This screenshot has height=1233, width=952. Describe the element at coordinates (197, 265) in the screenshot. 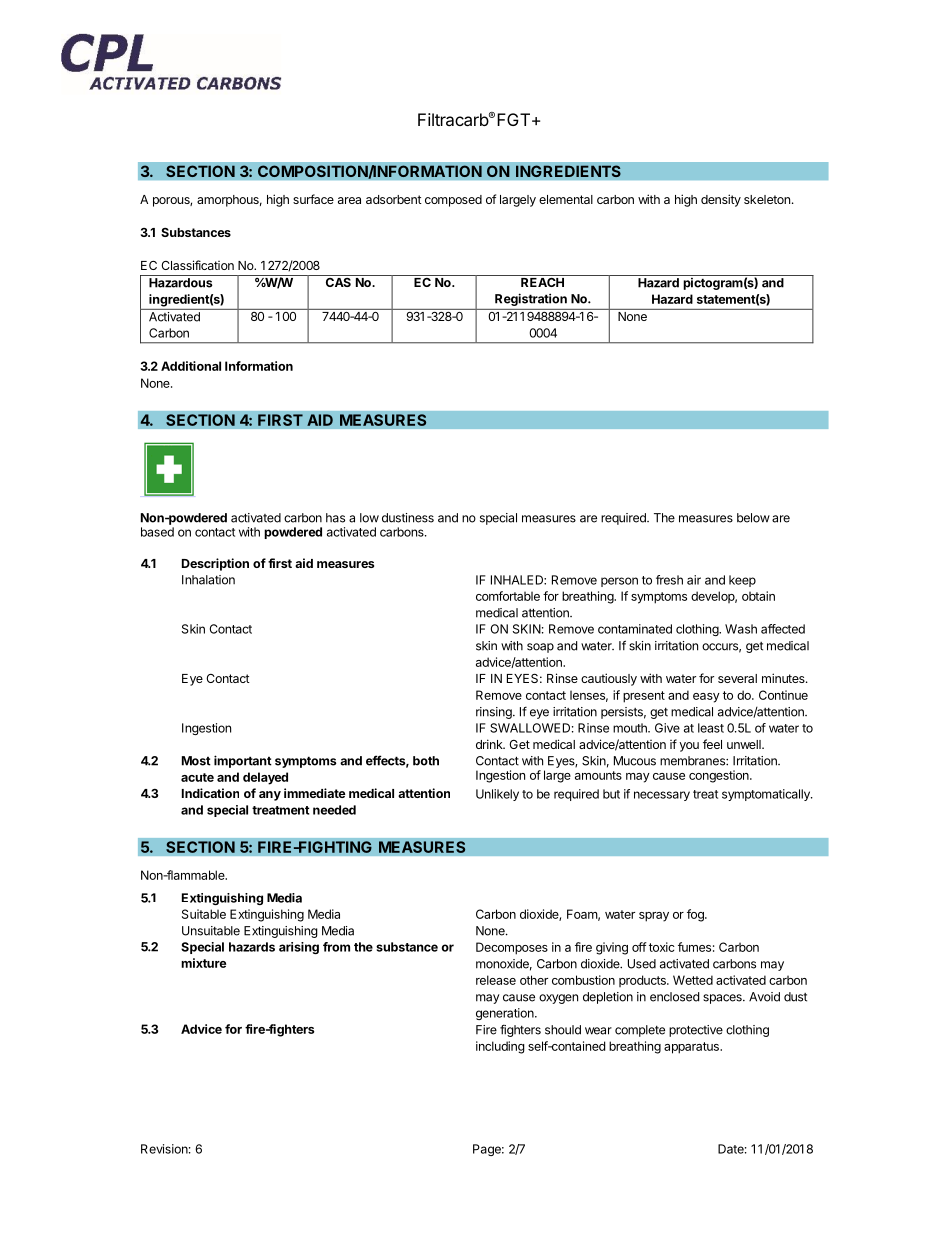

I see `Classification` at that location.
